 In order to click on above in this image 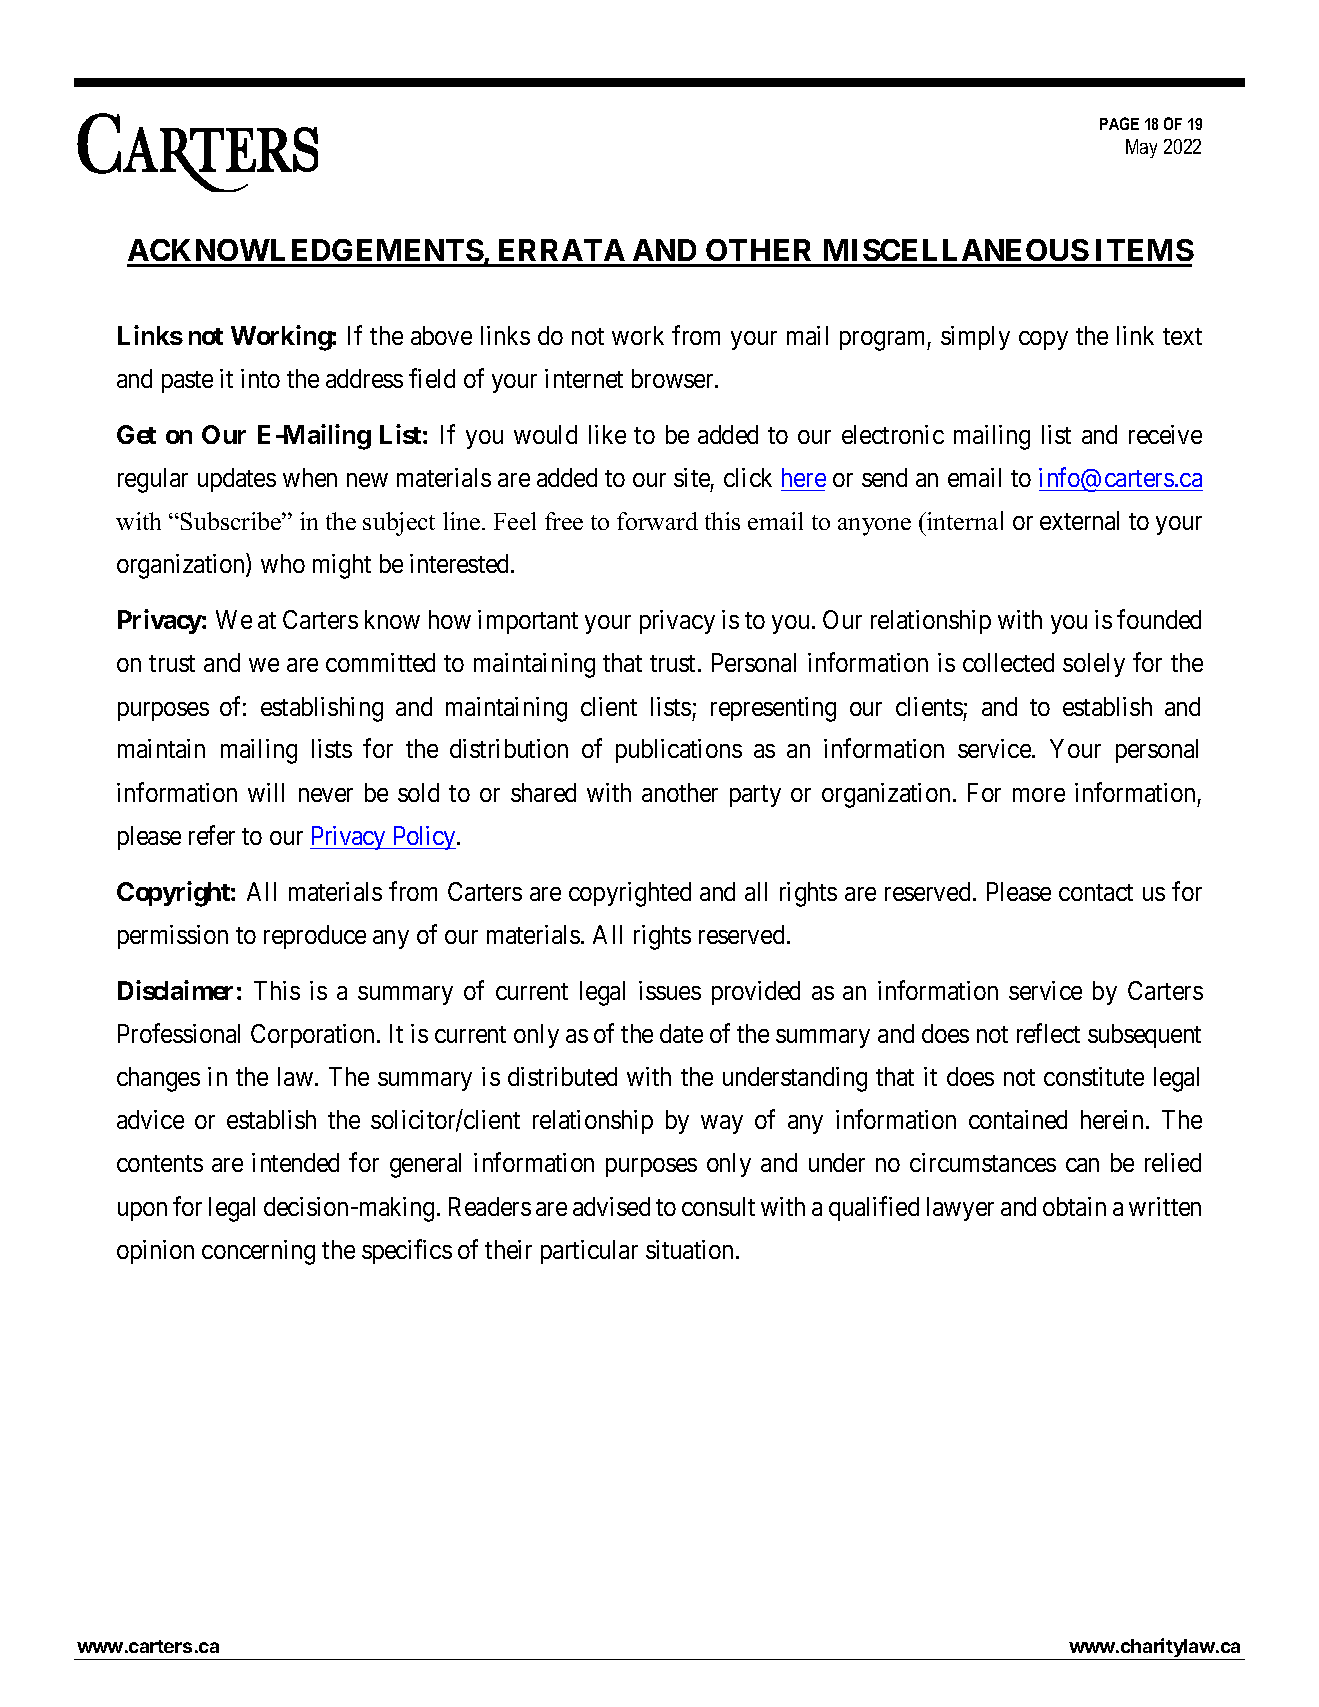, I will do `click(441, 335)`.
